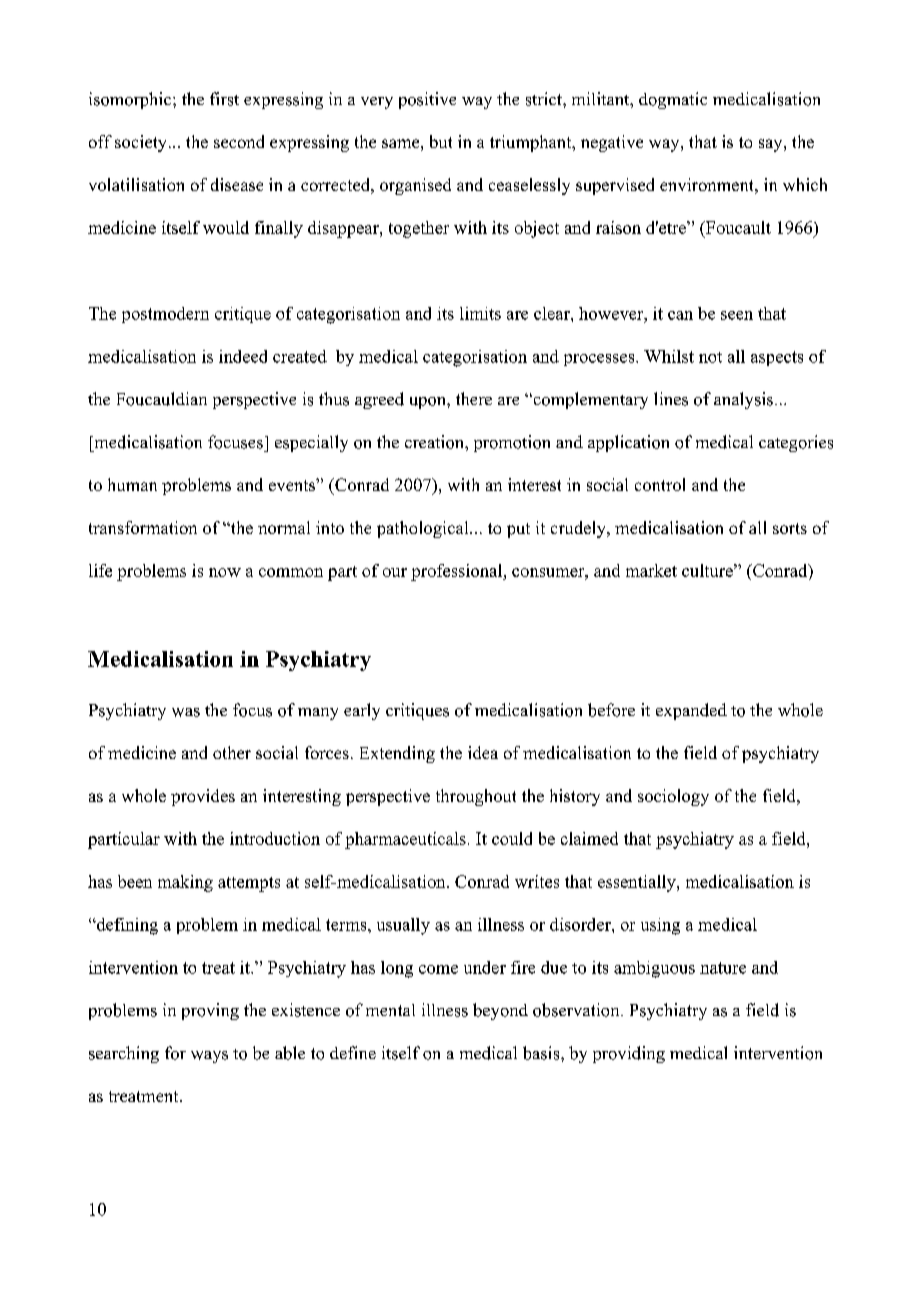 The width and height of the page is (924, 1308). Describe the element at coordinates (458, 572) in the page. I see `professional` at that location.
